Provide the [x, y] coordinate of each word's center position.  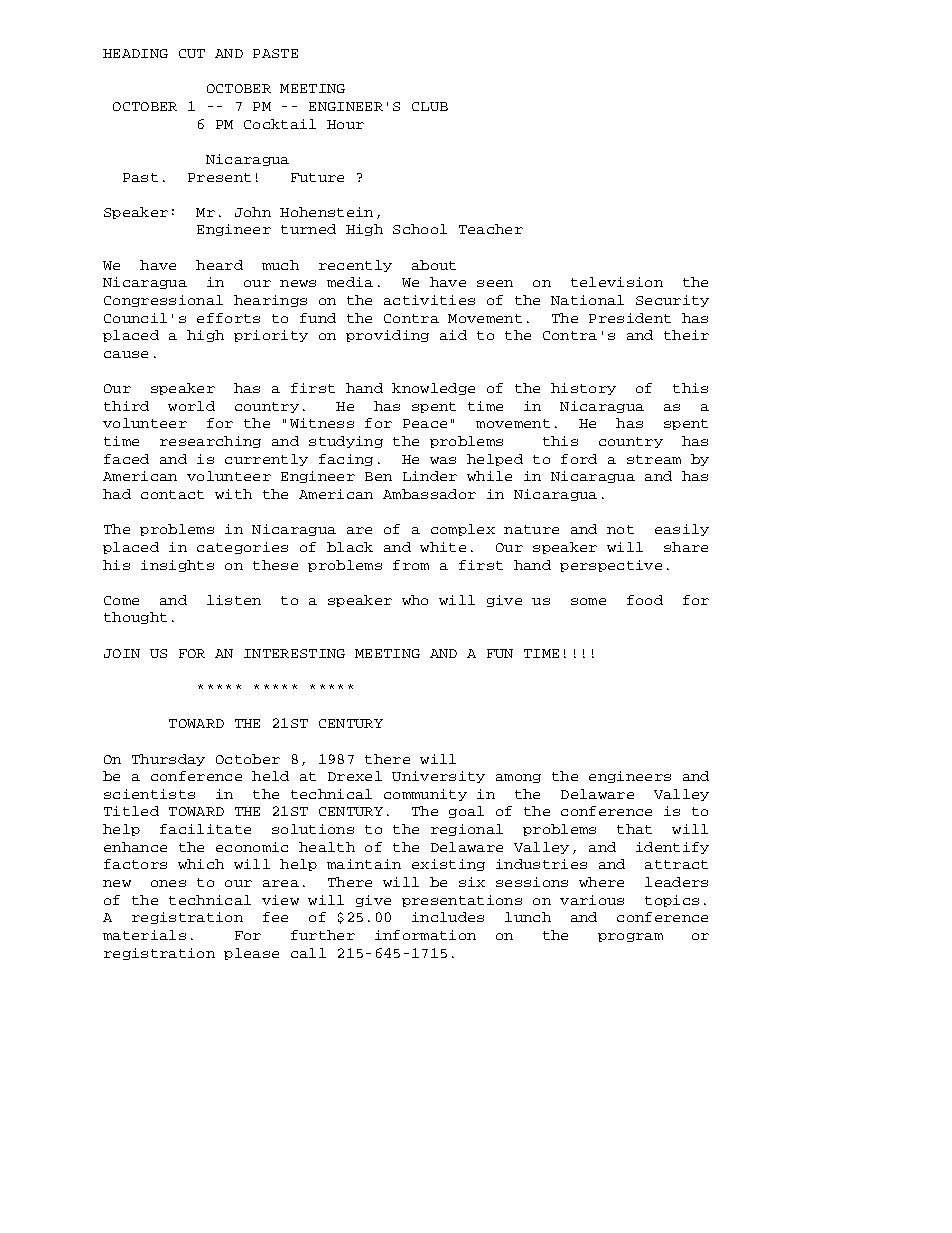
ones [168, 883]
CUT [192, 53]
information [425, 935]
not [620, 529]
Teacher [491, 229]
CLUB [430, 106]
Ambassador [429, 494]
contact [172, 494]
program [630, 937]
